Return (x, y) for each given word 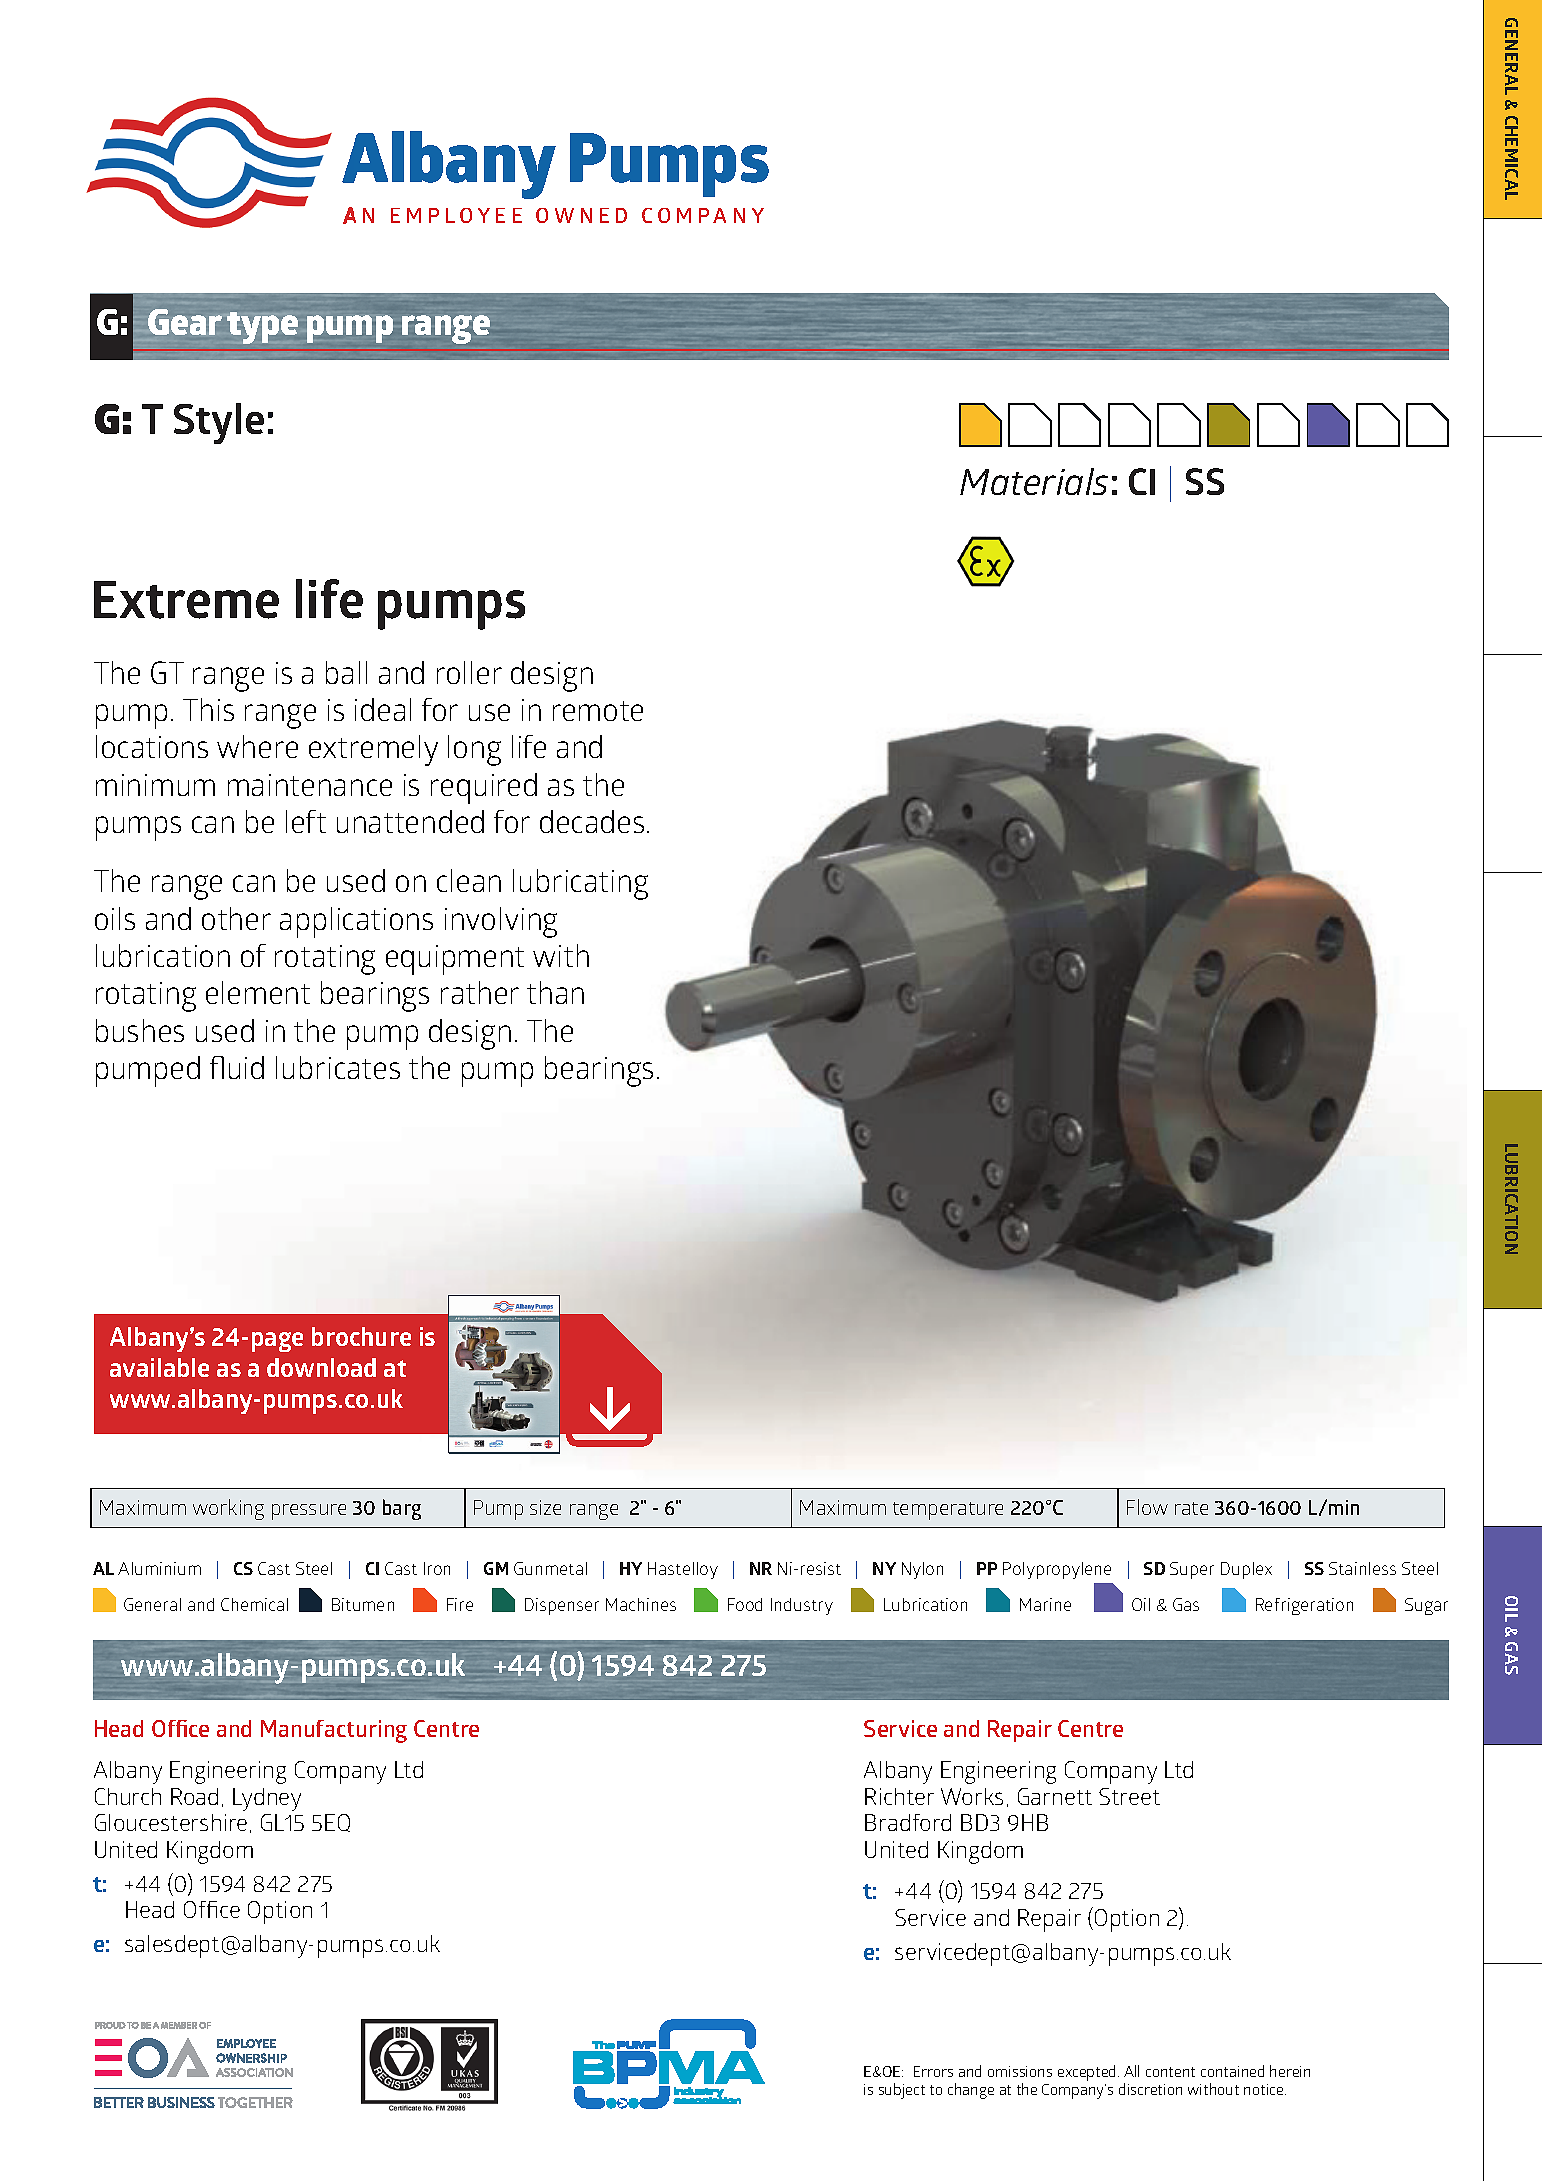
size (545, 1507)
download (321, 1367)
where (257, 746)
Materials (1034, 481)
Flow (1147, 1507)
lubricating (580, 884)
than (555, 992)
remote (598, 711)
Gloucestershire (171, 1822)
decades (592, 821)
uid (246, 1067)
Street (1129, 1796)
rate (1191, 1508)
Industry (802, 1606)
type (262, 328)
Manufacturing (334, 1731)
